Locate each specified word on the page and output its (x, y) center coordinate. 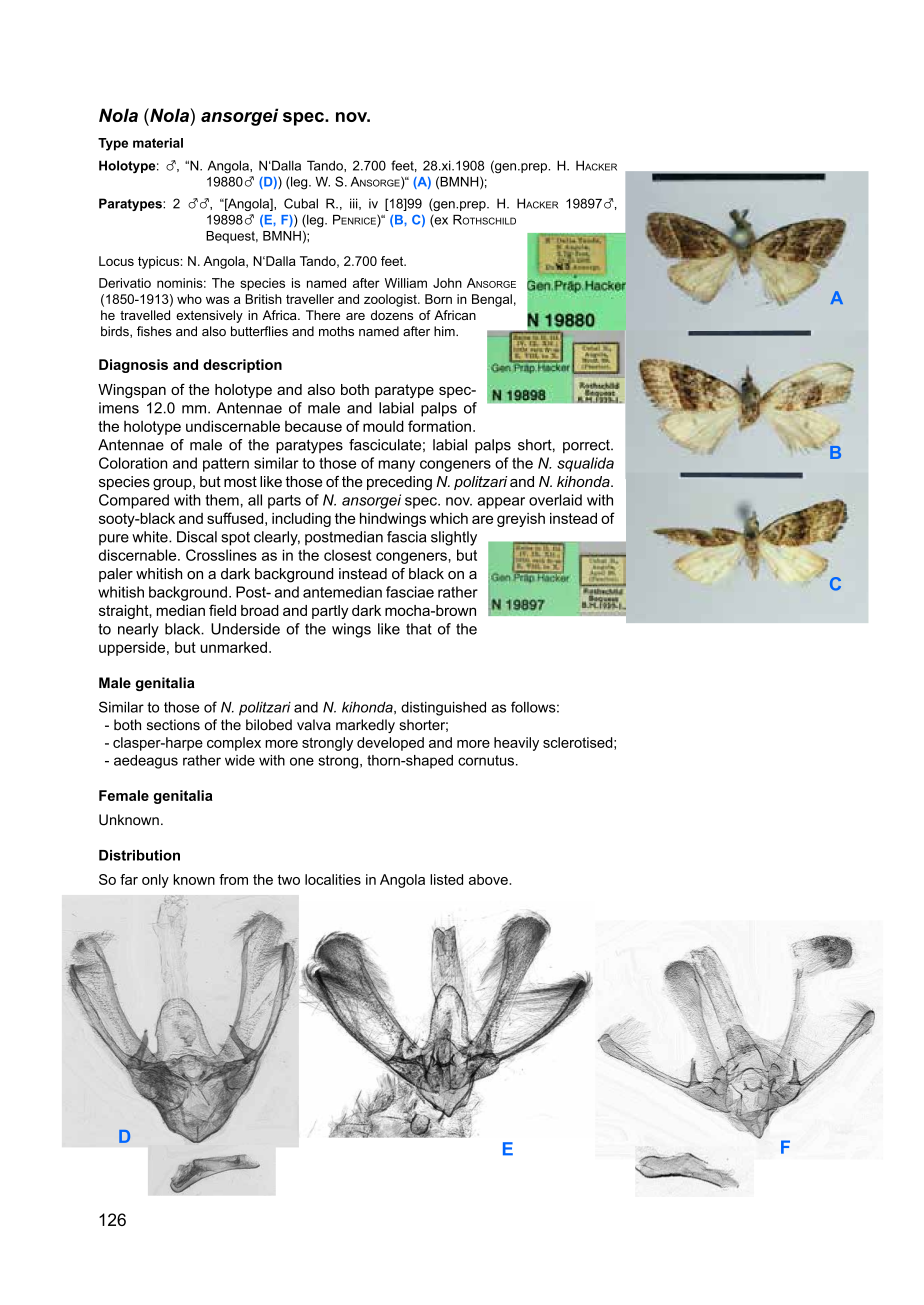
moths (336, 331)
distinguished (443, 709)
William (406, 283)
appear (501, 503)
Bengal (492, 300)
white (151, 537)
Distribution (139, 855)
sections (173, 725)
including (301, 520)
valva (314, 725)
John (447, 283)
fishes (154, 331)
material (158, 143)
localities (333, 879)
